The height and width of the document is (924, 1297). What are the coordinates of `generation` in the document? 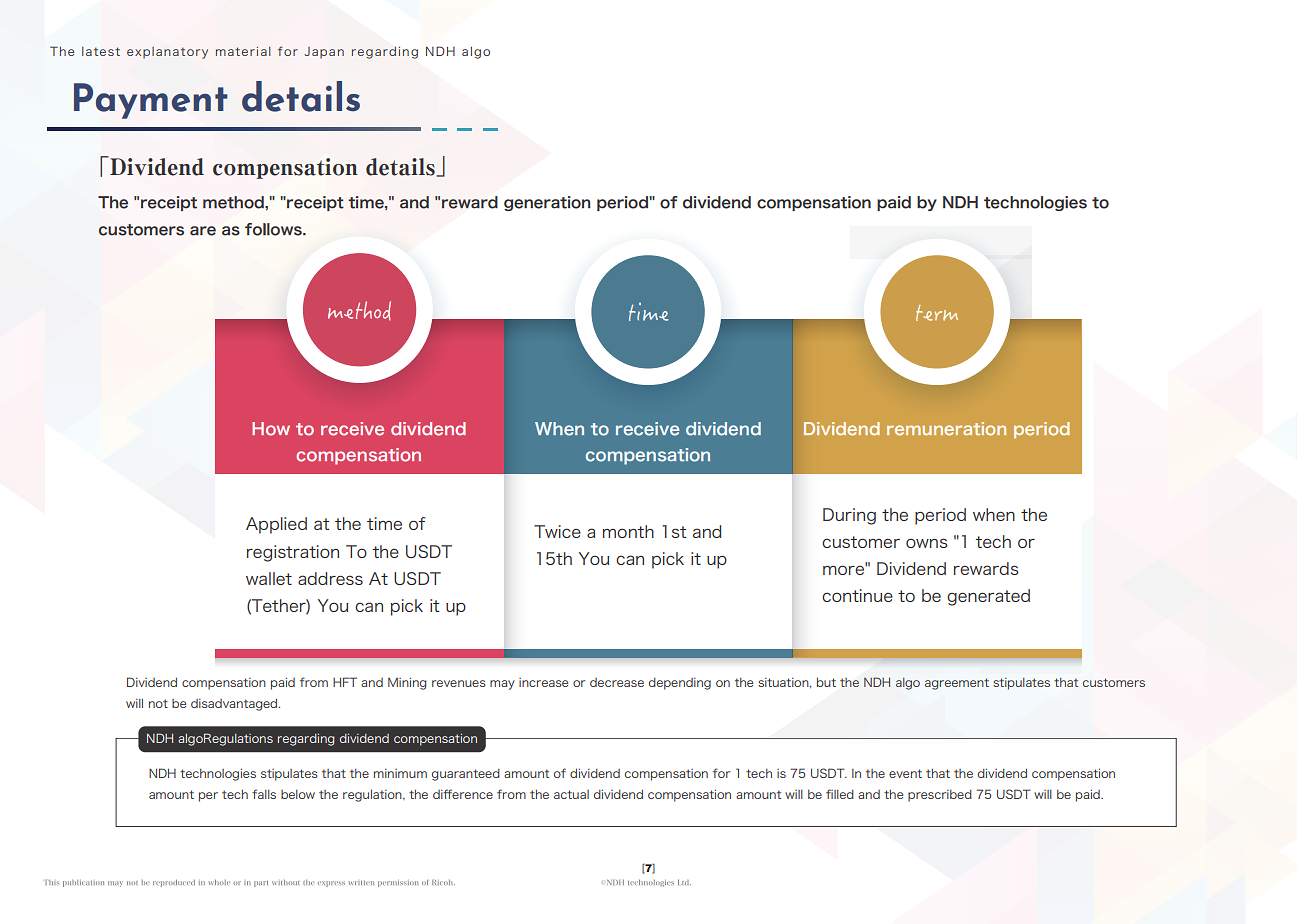 It's located at (547, 203).
